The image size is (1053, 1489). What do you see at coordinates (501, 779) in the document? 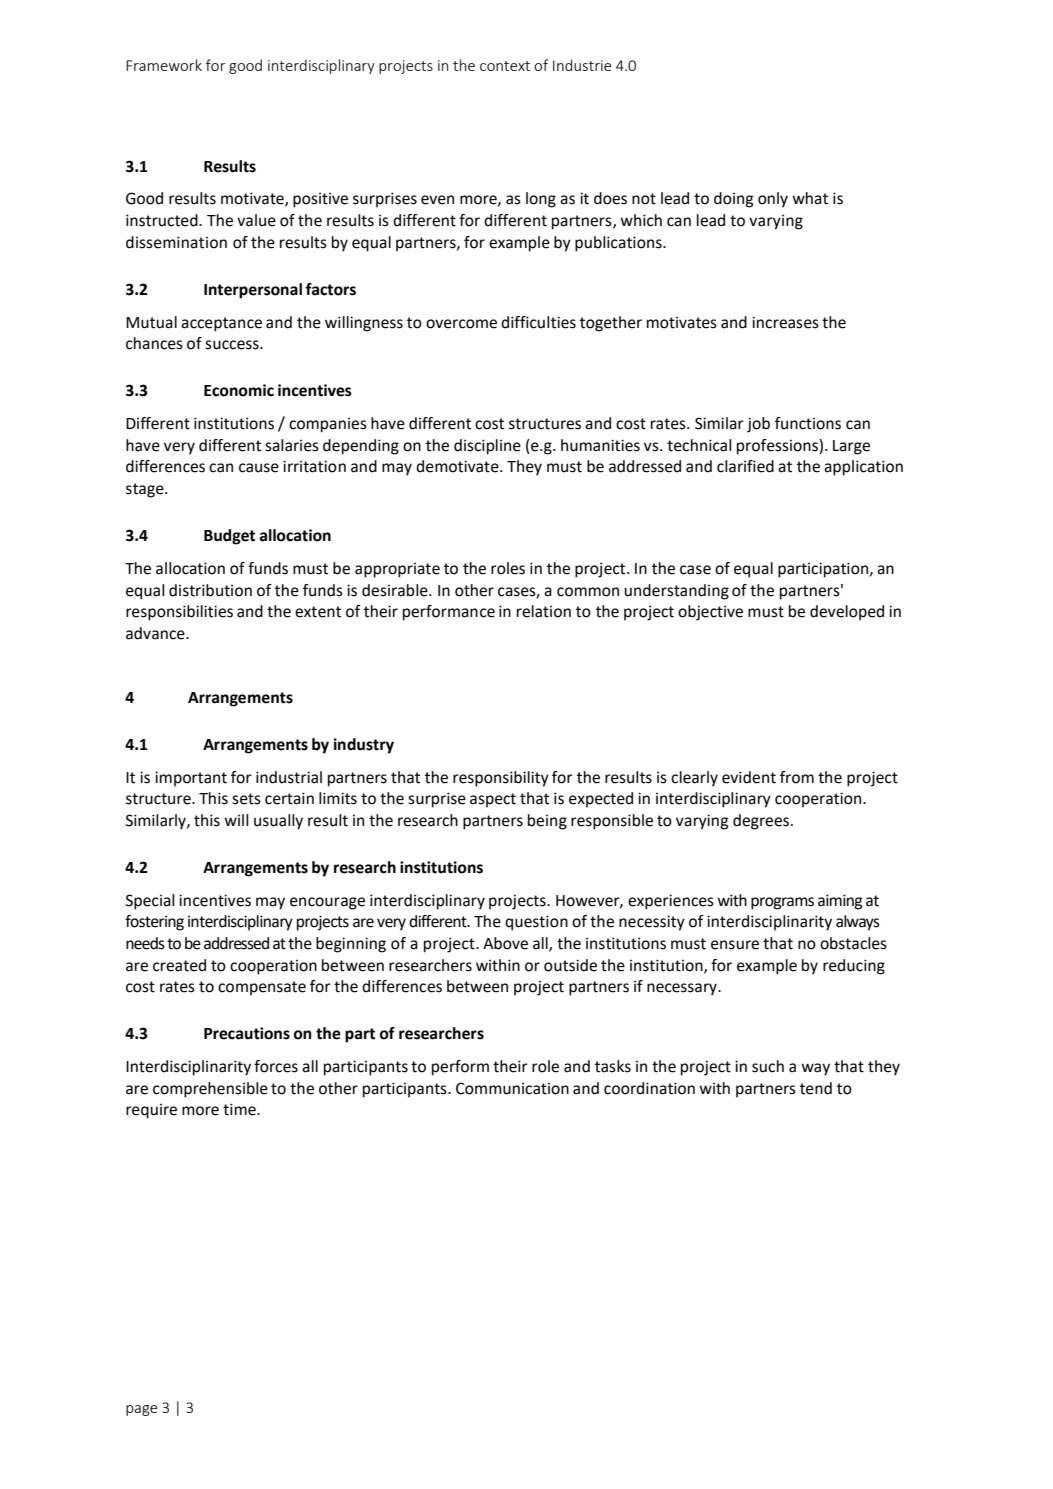
I see `responsibility` at bounding box center [501, 779].
